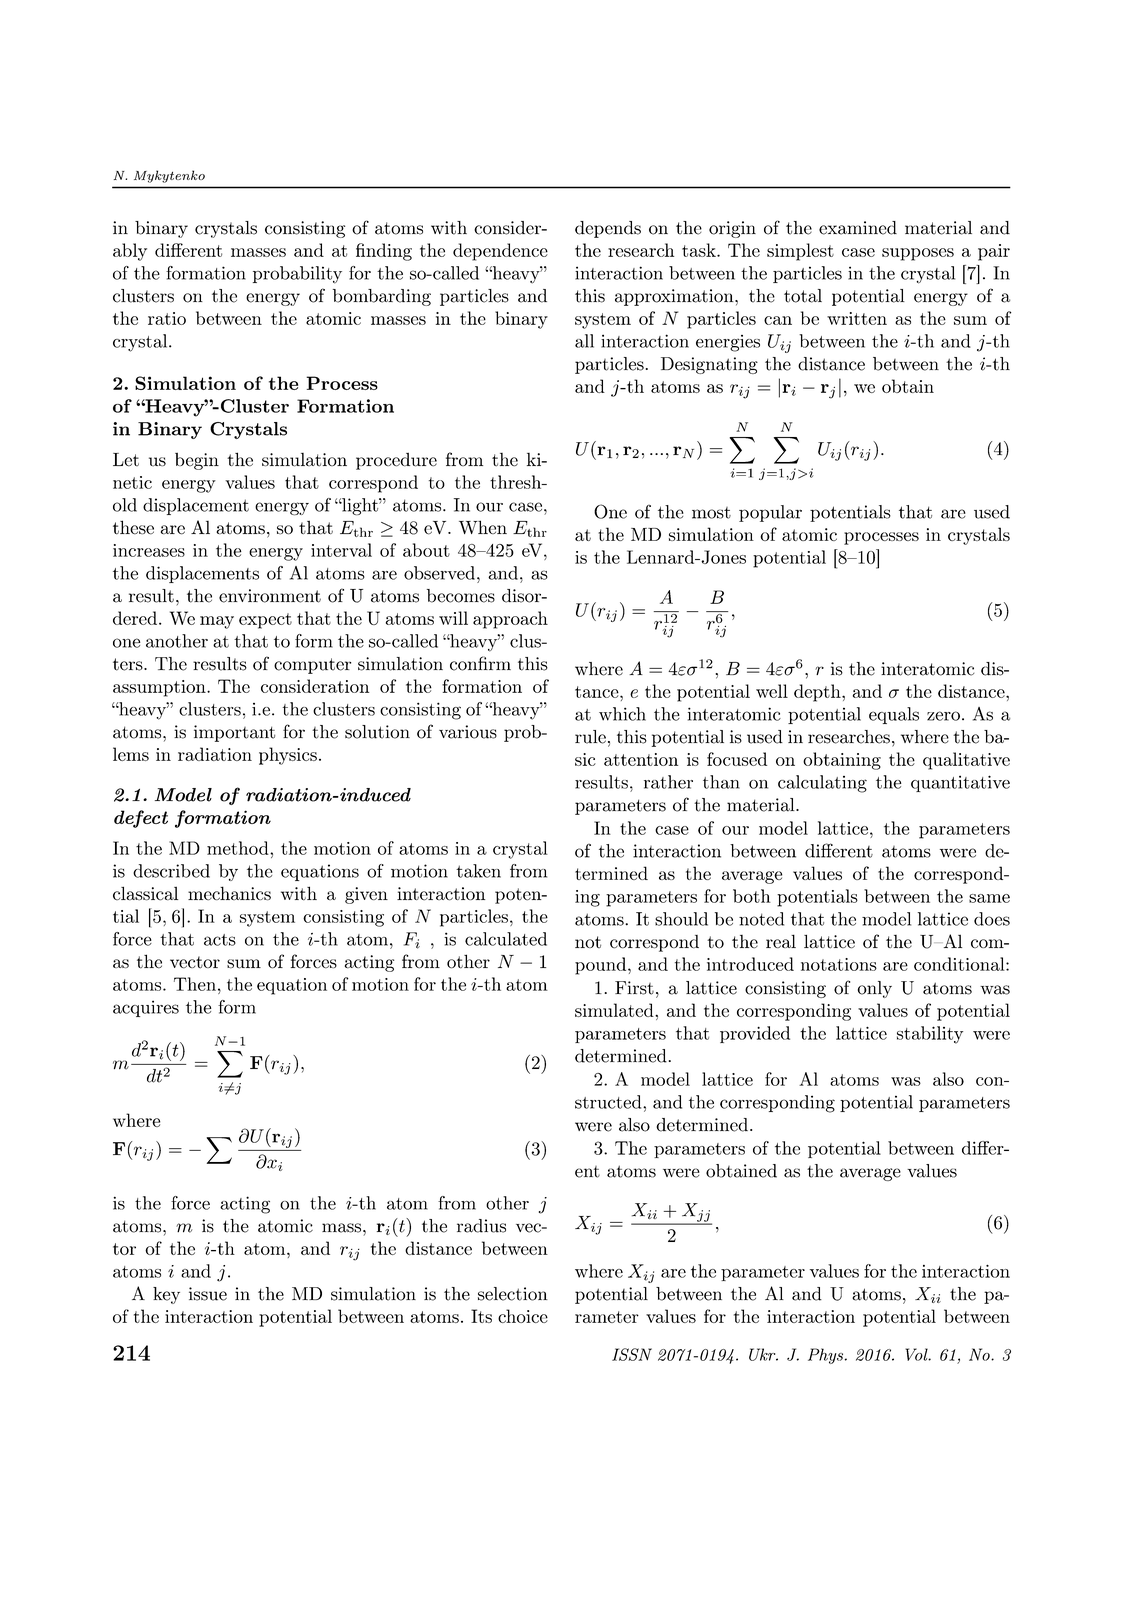 Image resolution: width=1129 pixels, height=1597 pixels. Describe the element at coordinates (989, 898) in the document. I see `same` at that location.
